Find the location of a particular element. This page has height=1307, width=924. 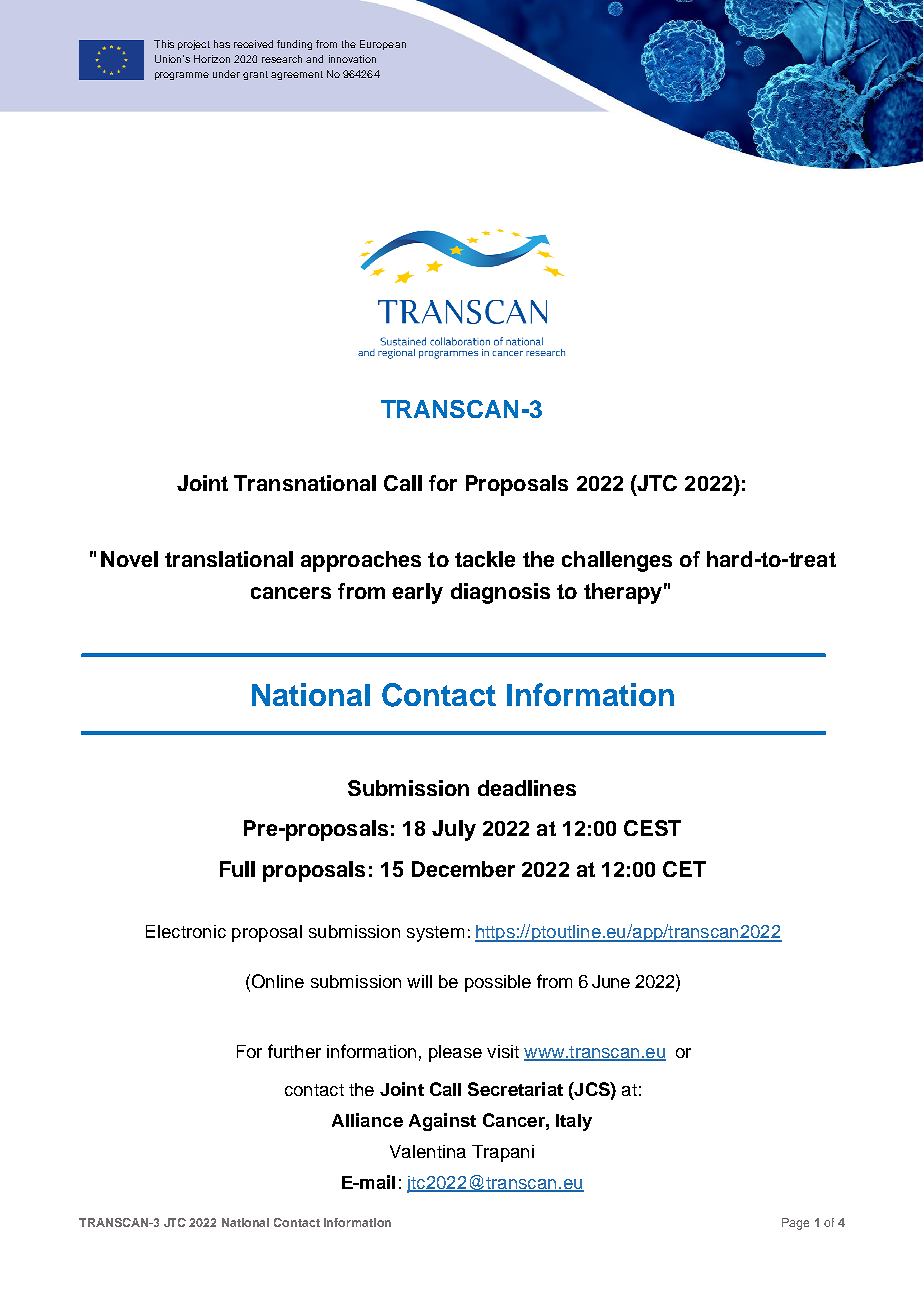

Alliance is located at coordinates (367, 1120).
